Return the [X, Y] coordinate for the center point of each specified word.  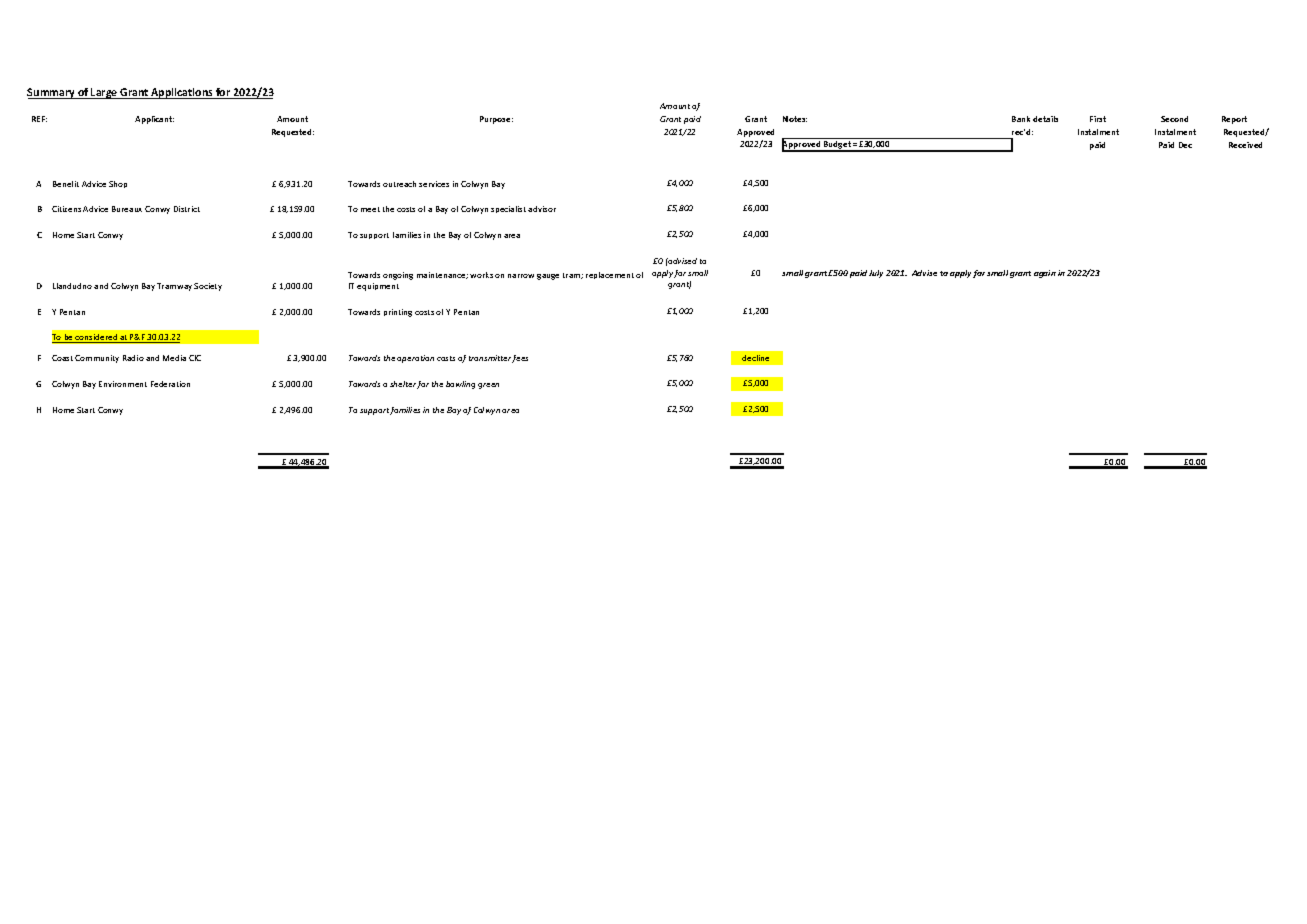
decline [755, 358]
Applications [182, 93]
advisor [542, 209]
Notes [795, 119]
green [488, 386]
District [187, 209]
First [1098, 119]
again [1045, 274]
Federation [170, 384]
